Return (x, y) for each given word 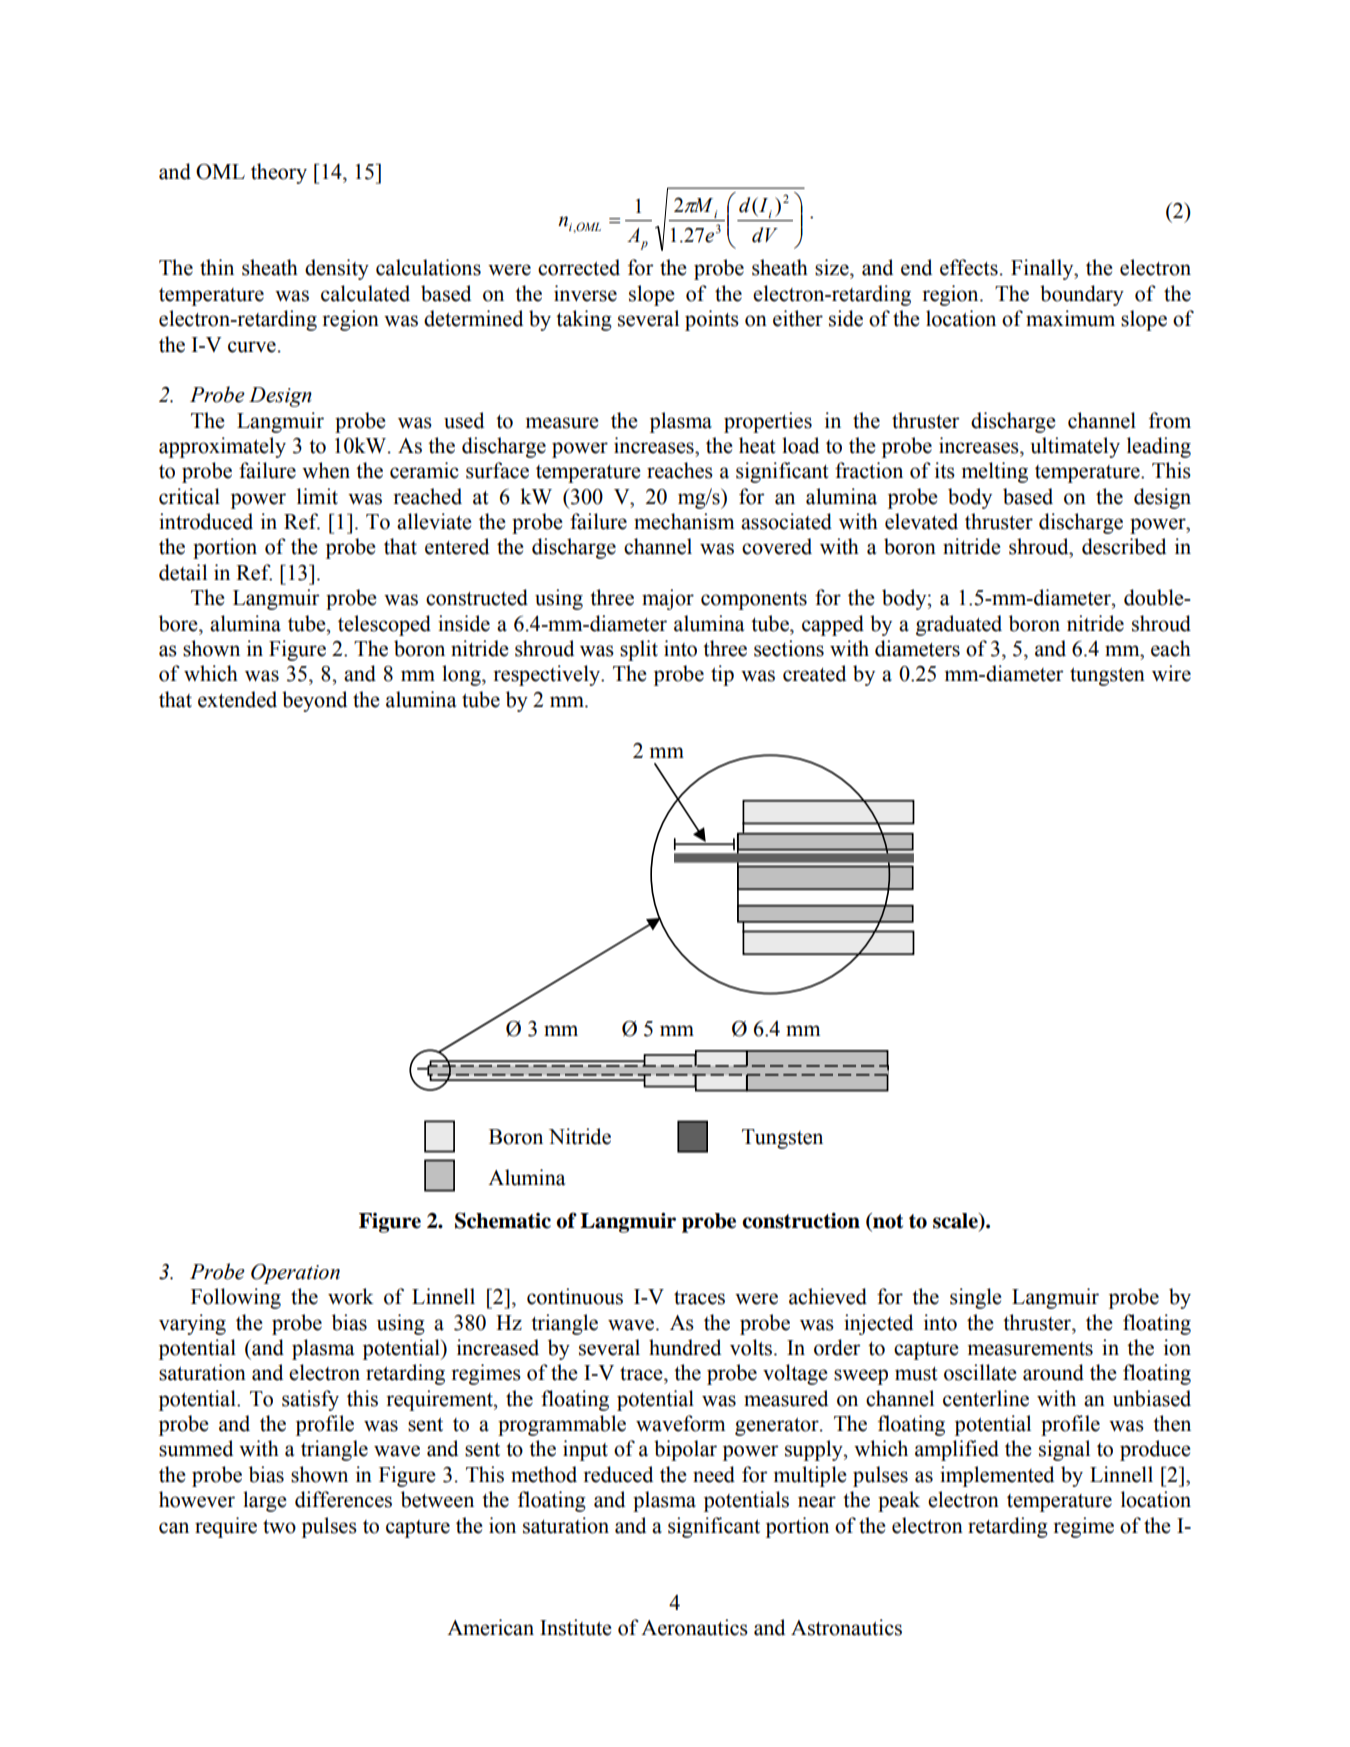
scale (956, 1222)
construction (801, 1220)
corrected (579, 267)
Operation (295, 1274)
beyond (314, 701)
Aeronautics (694, 1627)
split (639, 650)
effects (969, 267)
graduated (959, 625)
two (279, 1527)
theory (279, 173)
